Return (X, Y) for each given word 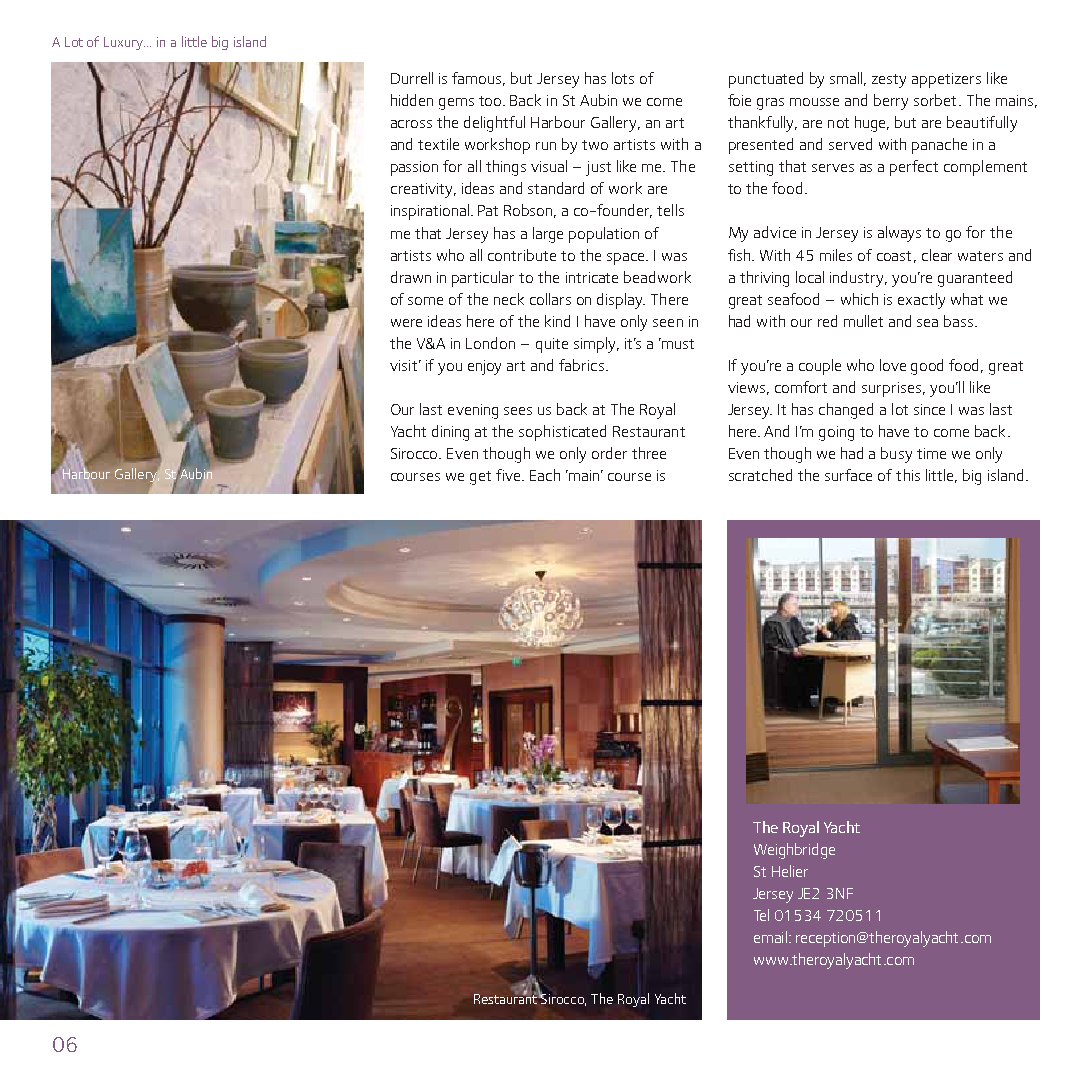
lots (623, 78)
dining (450, 433)
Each (545, 475)
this (908, 475)
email (770, 937)
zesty (889, 81)
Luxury (124, 43)
